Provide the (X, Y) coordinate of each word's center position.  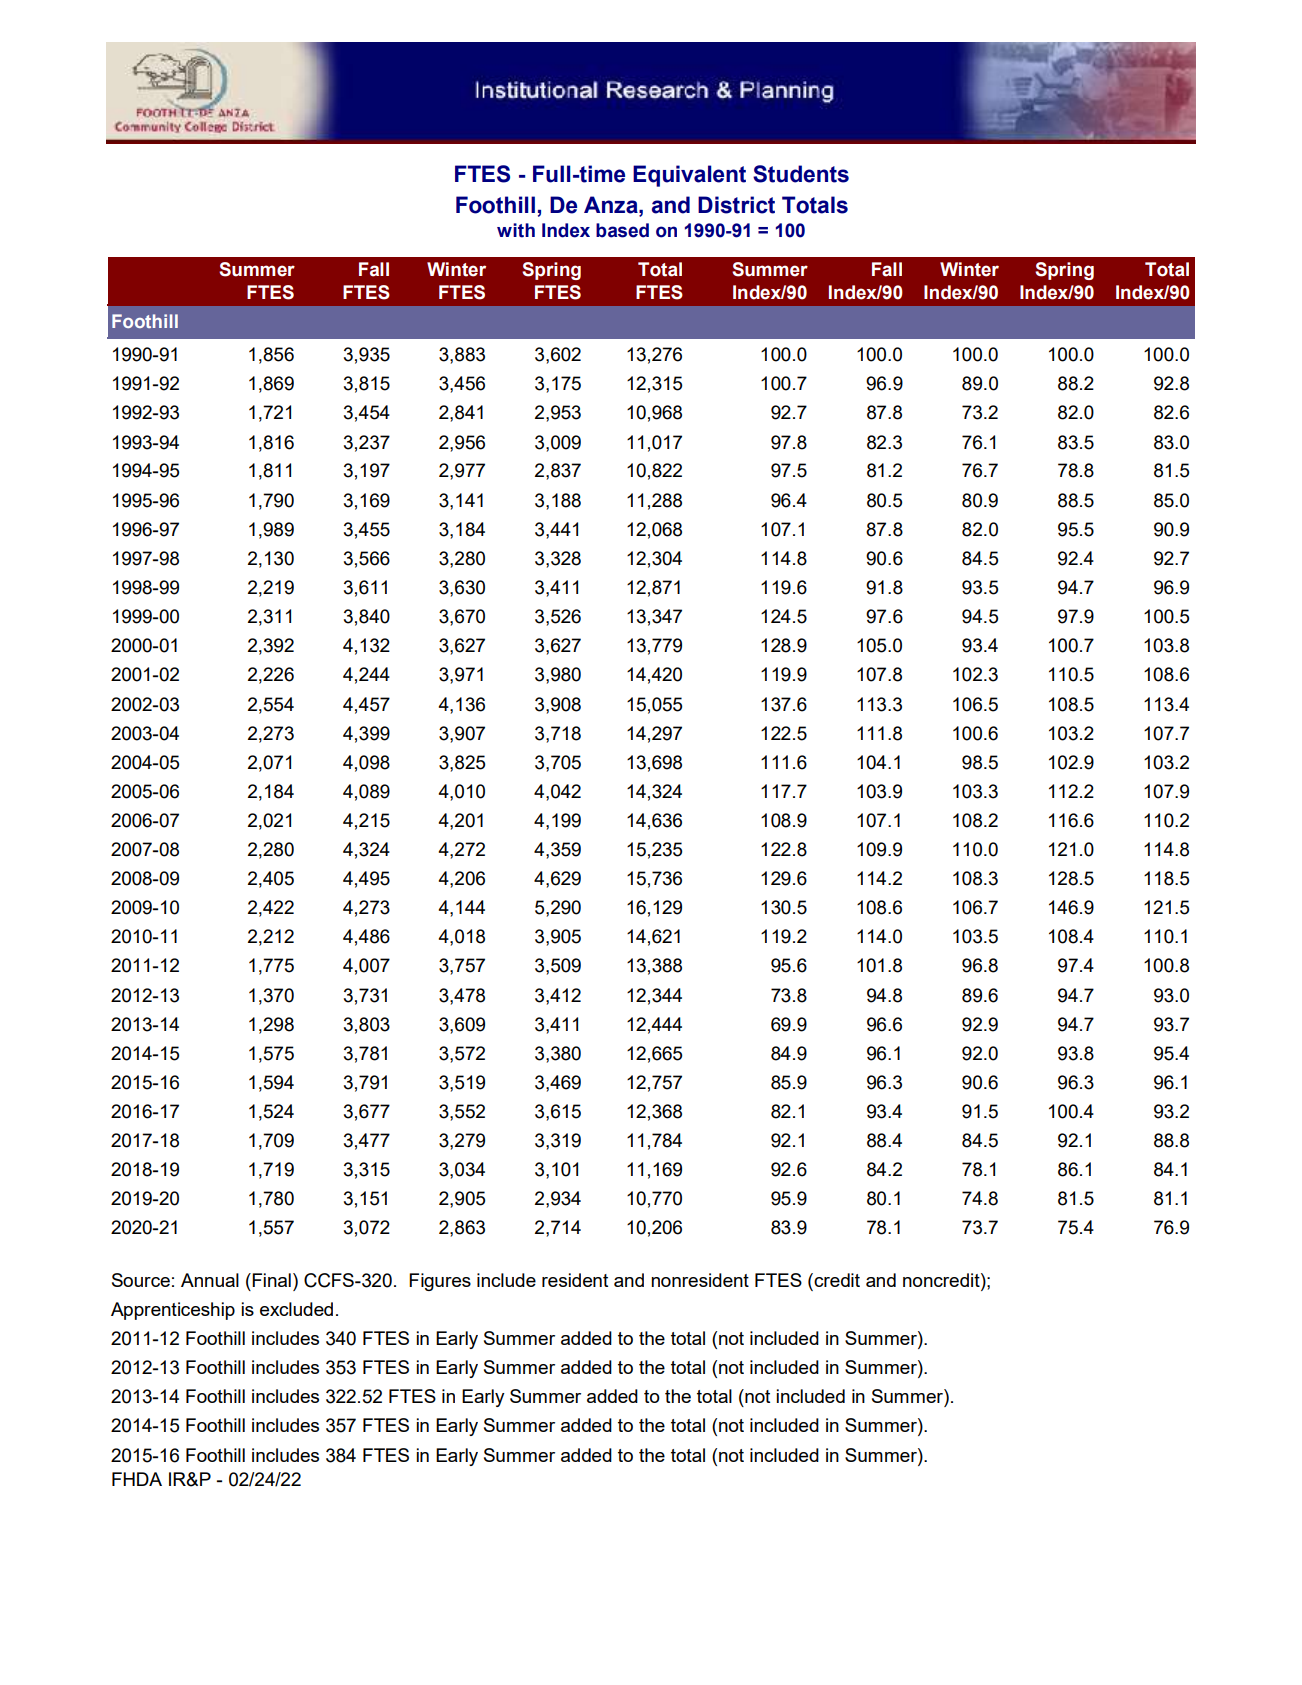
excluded (296, 1309)
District (736, 205)
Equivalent (689, 176)
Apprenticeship (173, 1311)
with (516, 230)
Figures (440, 1282)
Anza (612, 205)
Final (271, 1280)
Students (801, 174)
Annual (210, 1280)
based (622, 230)
